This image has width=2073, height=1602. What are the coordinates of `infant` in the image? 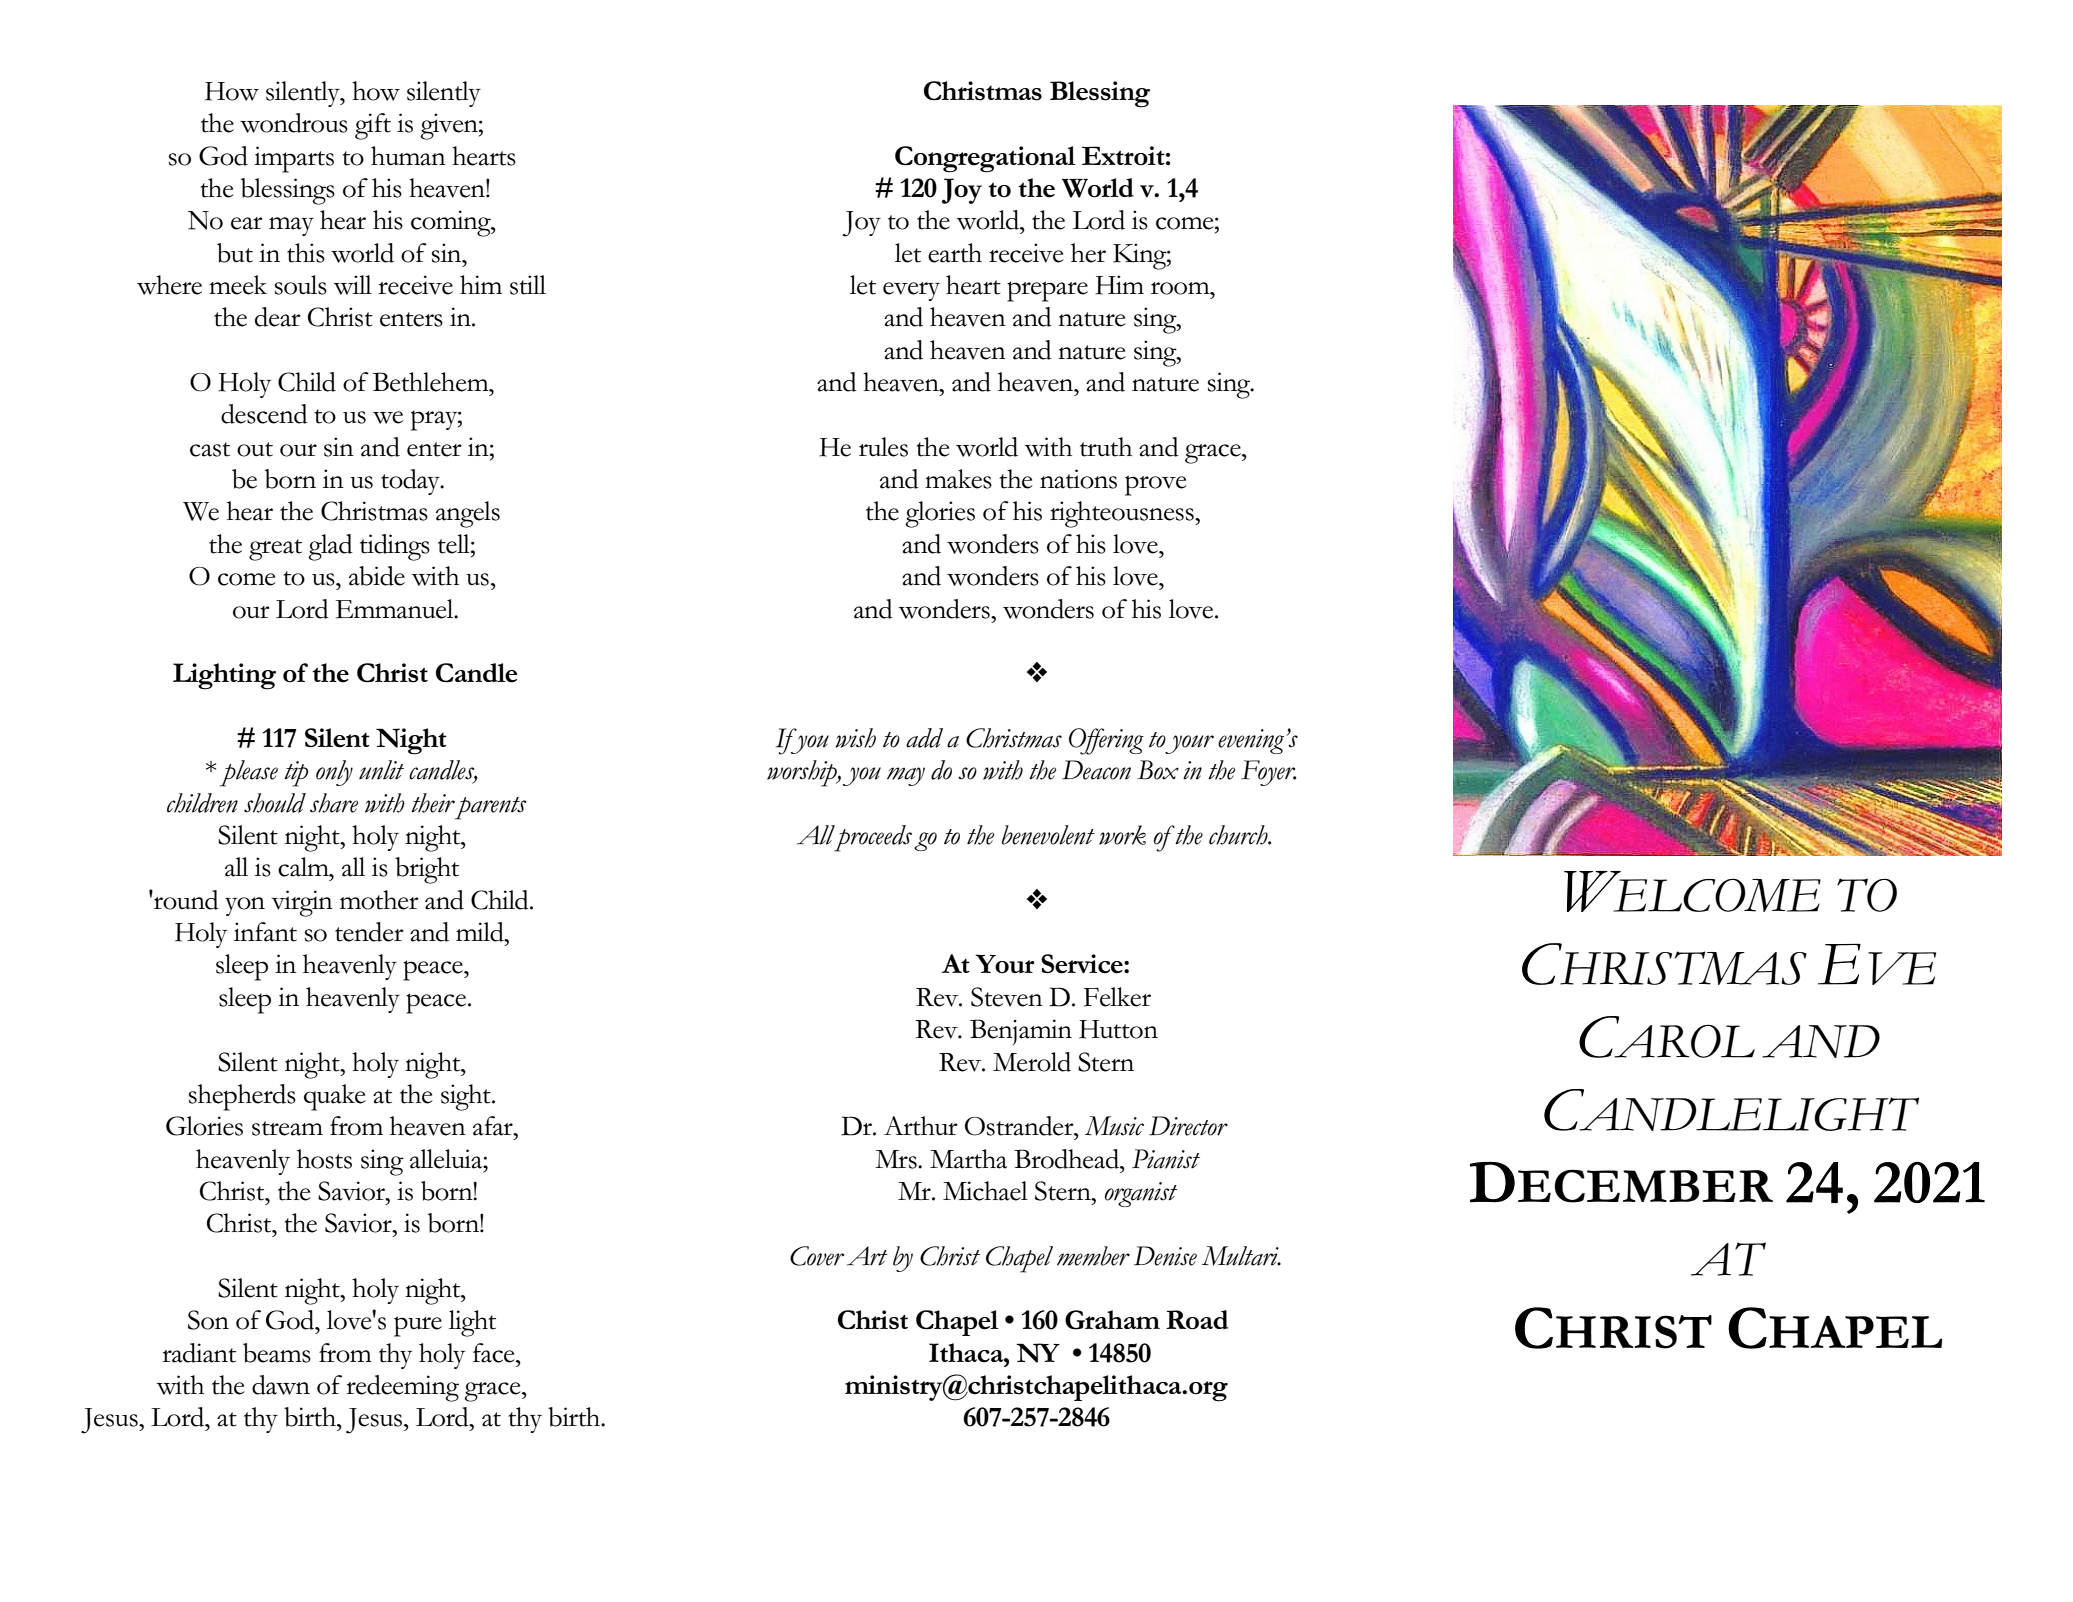 It's located at (265, 932).
